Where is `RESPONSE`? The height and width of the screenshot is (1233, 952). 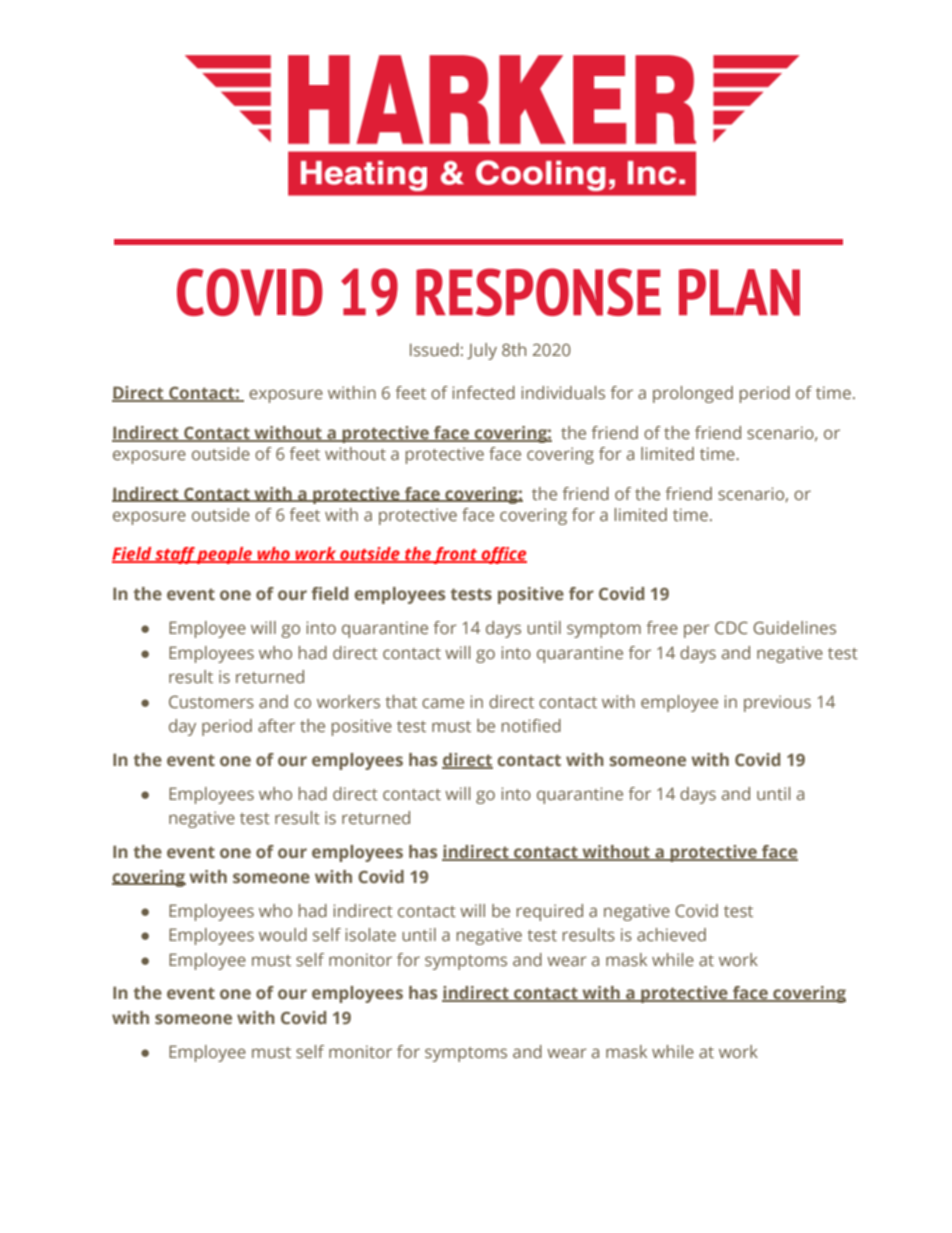 RESPONSE is located at coordinates (538, 292).
